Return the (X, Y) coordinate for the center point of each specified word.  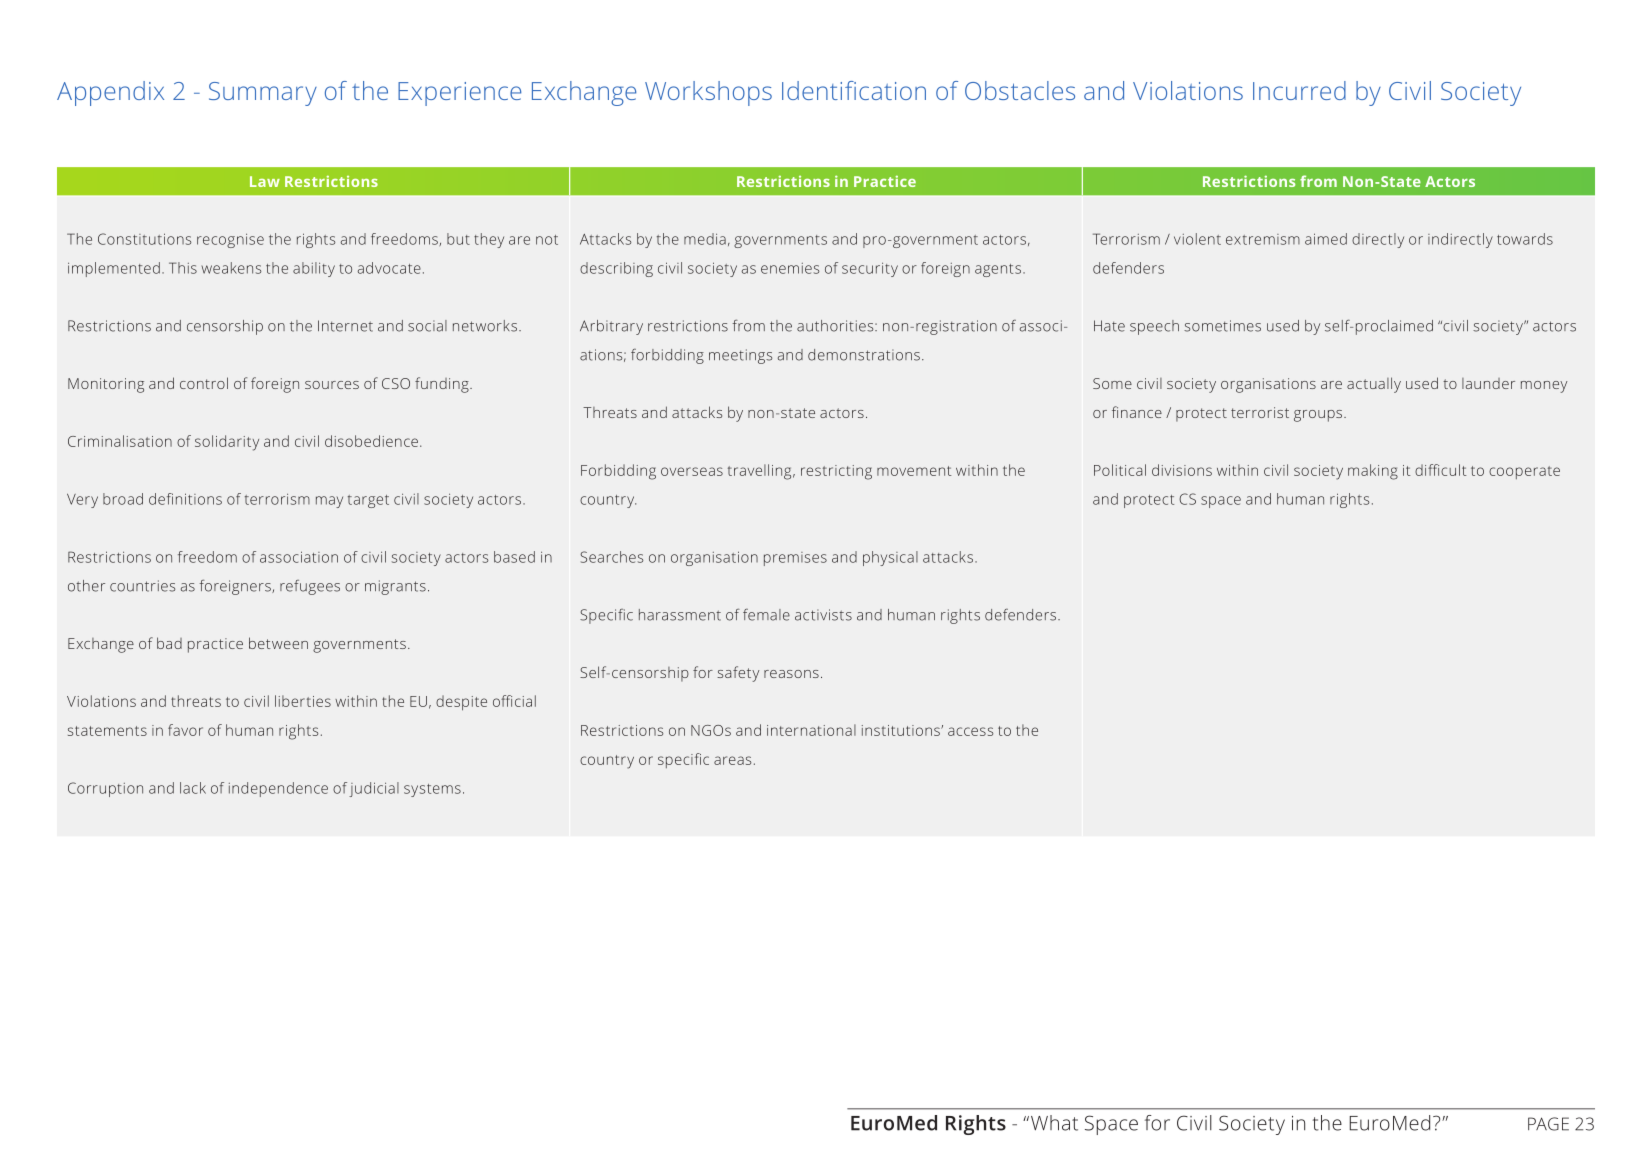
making (1373, 472)
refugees (310, 587)
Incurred (1299, 90)
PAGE (1548, 1124)
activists (823, 615)
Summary (263, 94)
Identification (854, 90)
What (1053, 1123)
